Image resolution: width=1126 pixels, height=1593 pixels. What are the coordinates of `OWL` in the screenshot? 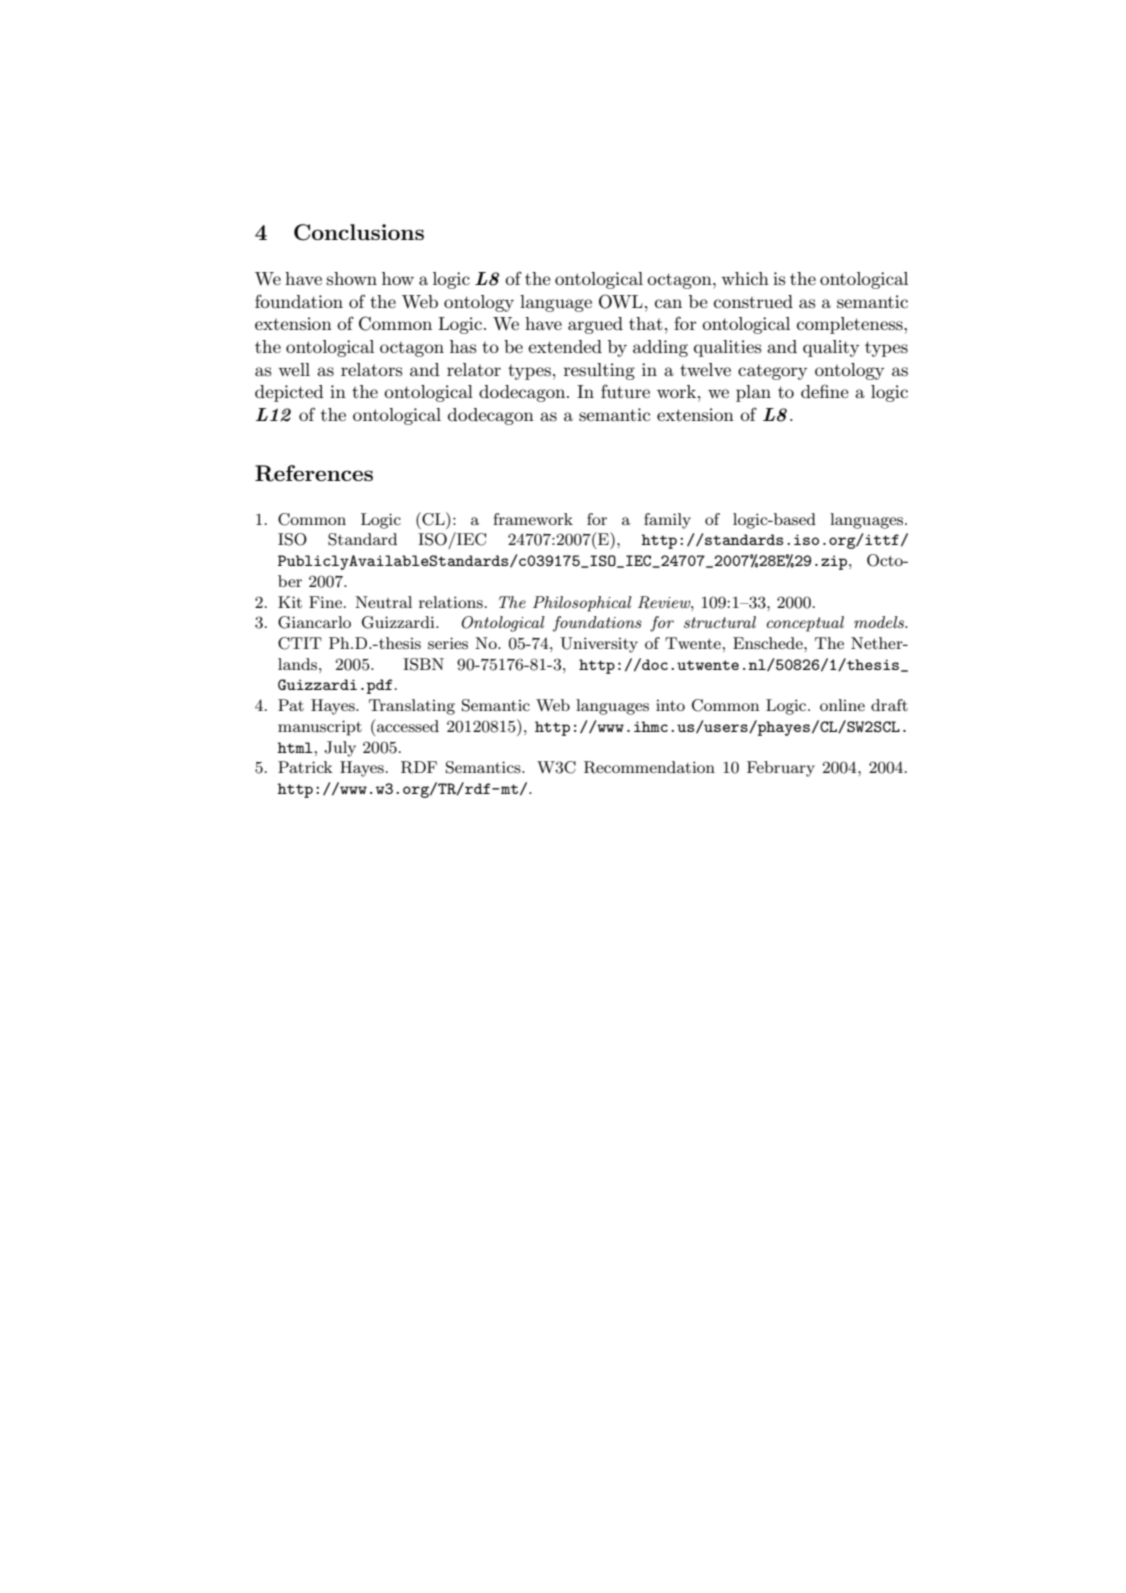 It's located at (621, 301).
